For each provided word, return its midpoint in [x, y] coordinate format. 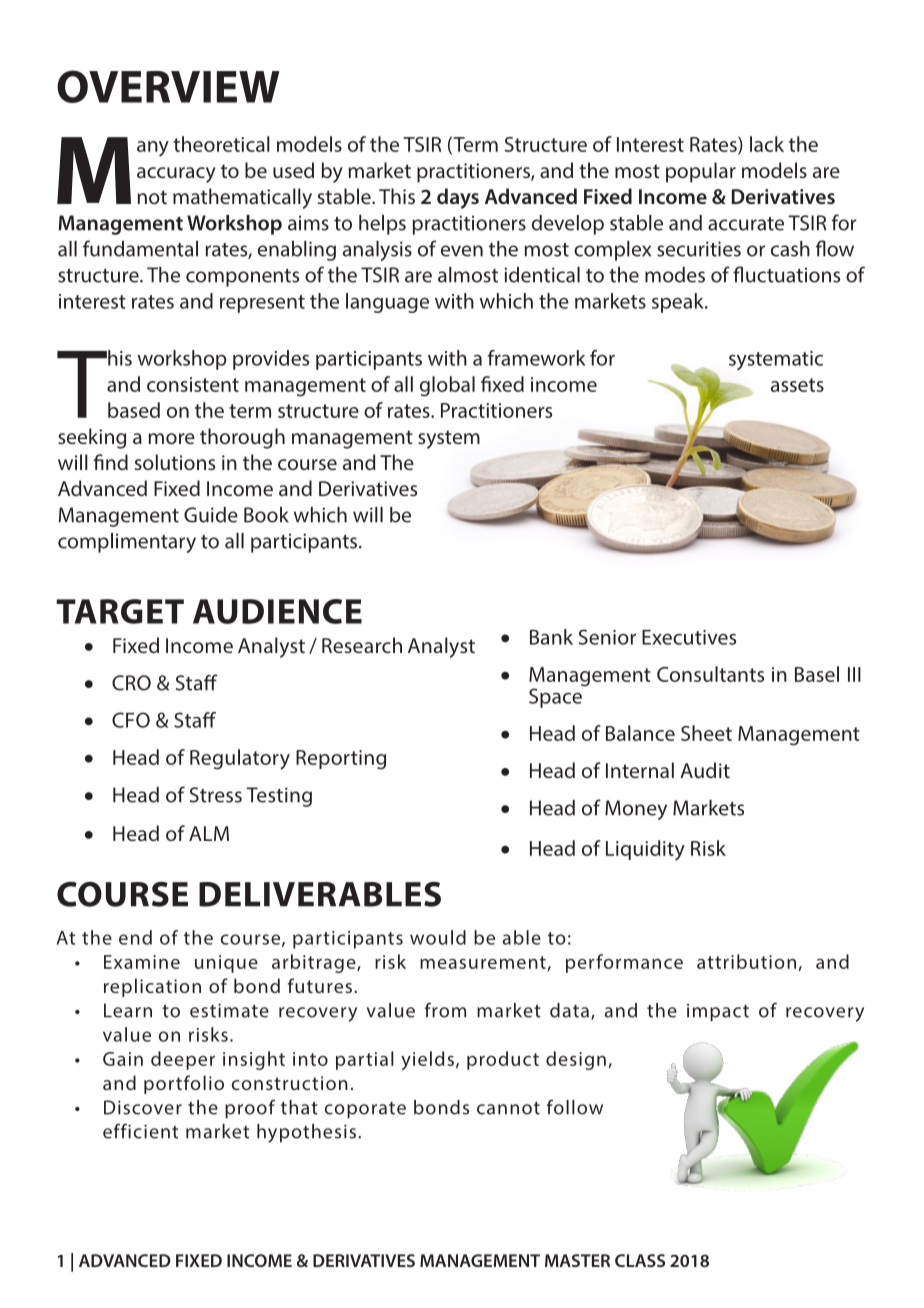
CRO [131, 683]
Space [555, 698]
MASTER [577, 1260]
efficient [140, 1131]
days [458, 198]
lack [767, 144]
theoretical [221, 144]
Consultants [710, 674]
